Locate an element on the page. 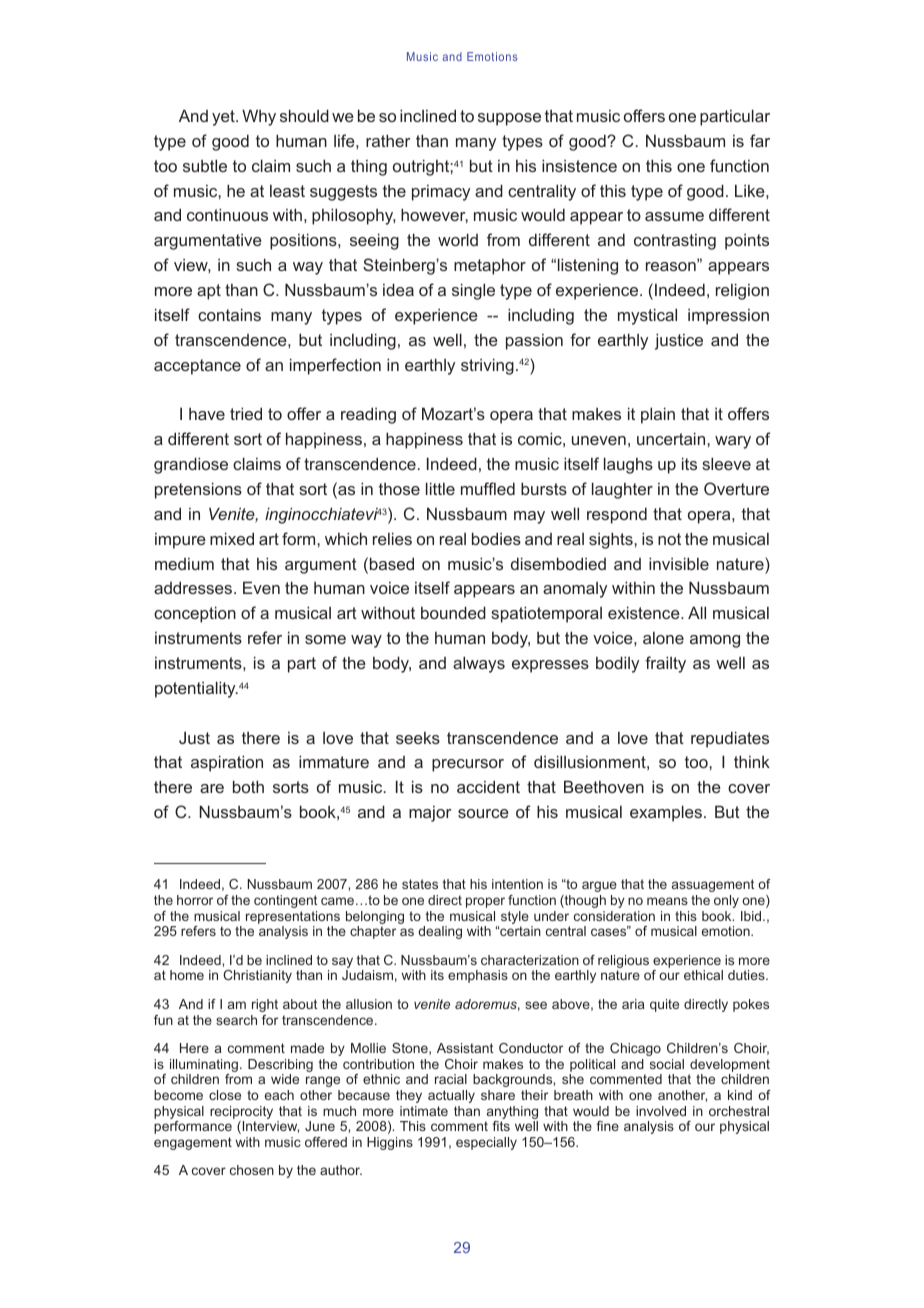 The image size is (924, 1308). far is located at coordinates (760, 140).
